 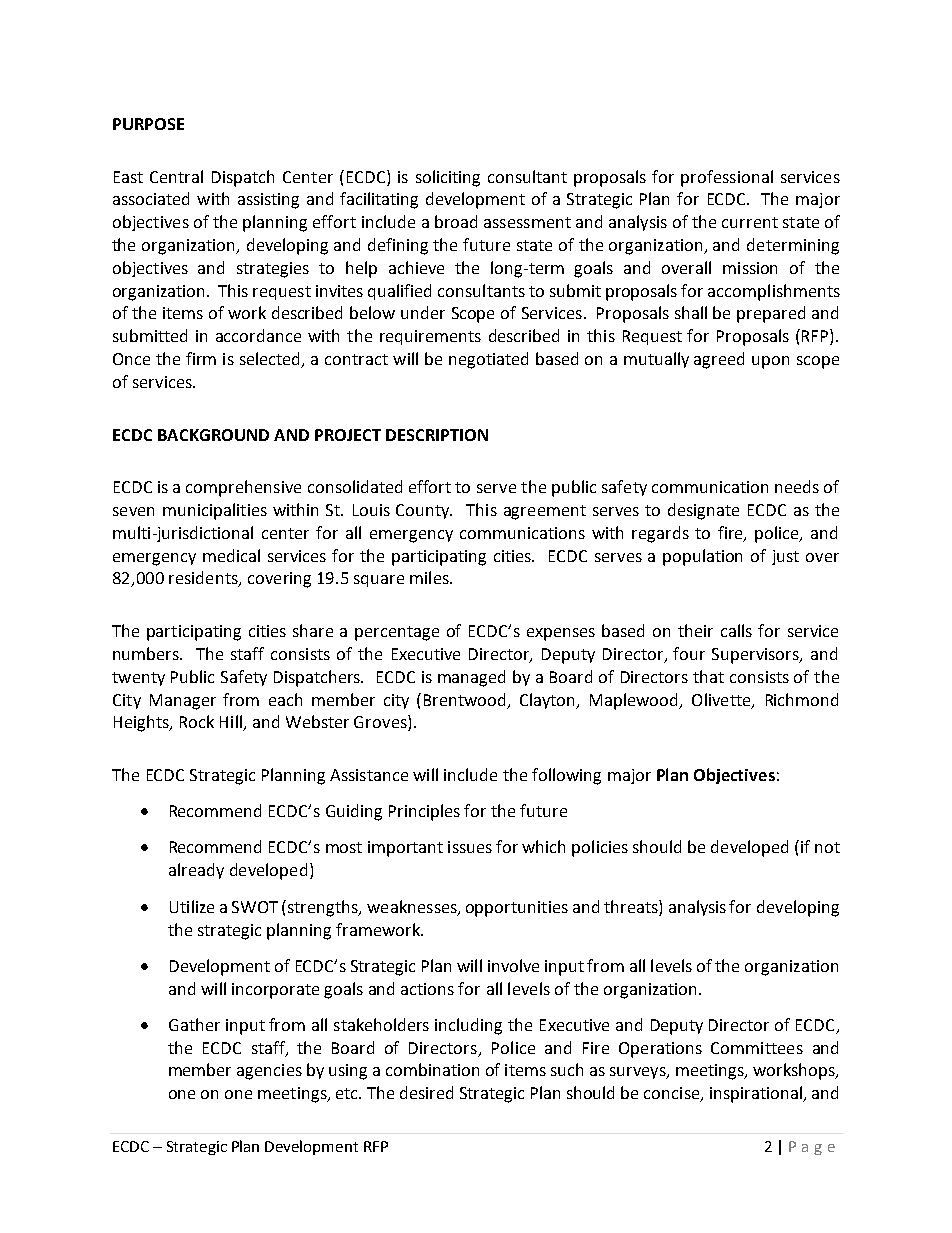 What do you see at coordinates (176, 176) in the image?
I see `Central` at bounding box center [176, 176].
